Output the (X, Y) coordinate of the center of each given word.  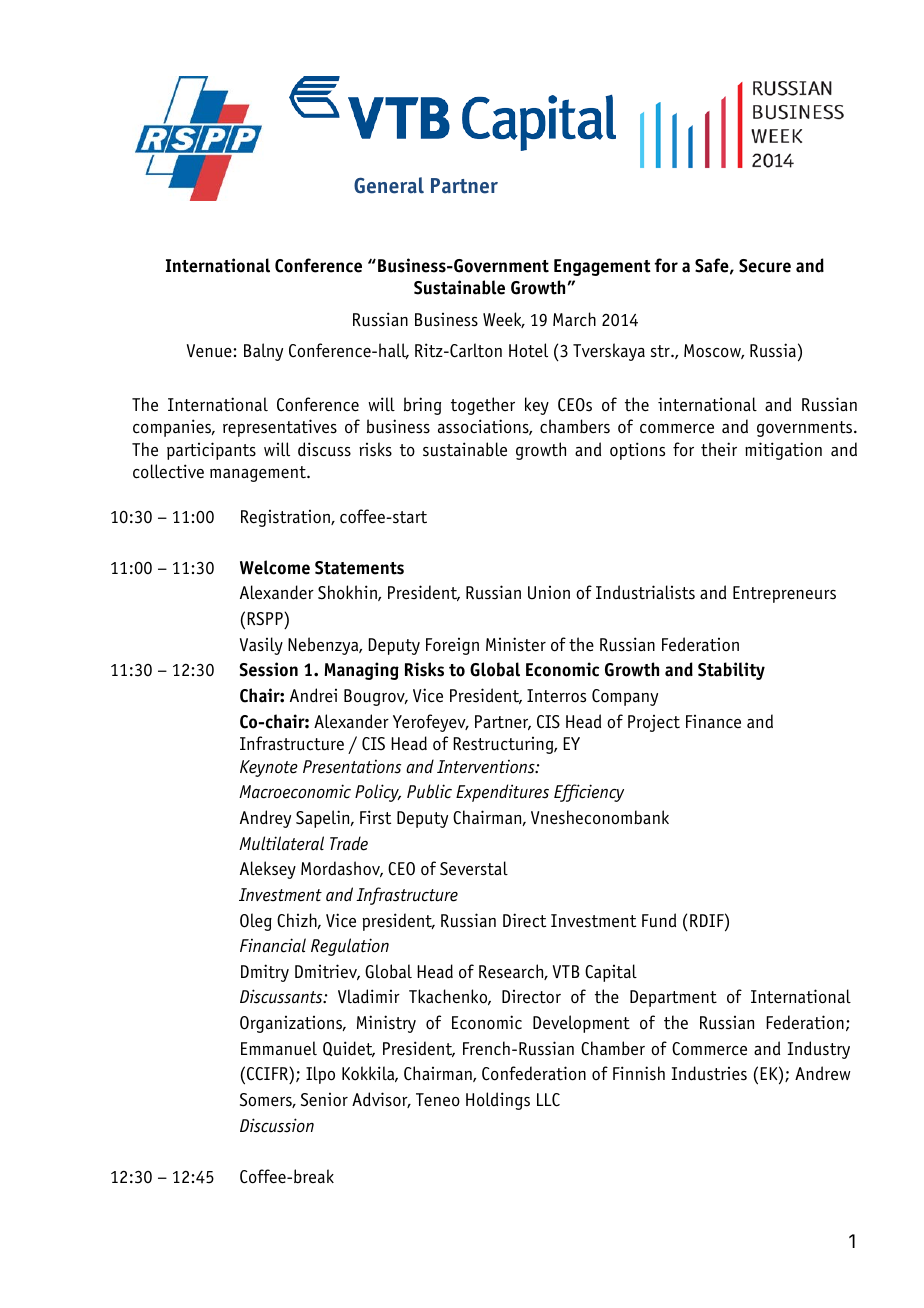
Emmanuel (279, 1048)
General (389, 185)
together (483, 406)
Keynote (269, 768)
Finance (713, 722)
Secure (765, 266)
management (259, 474)
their (719, 449)
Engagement (602, 267)
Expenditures (502, 793)
